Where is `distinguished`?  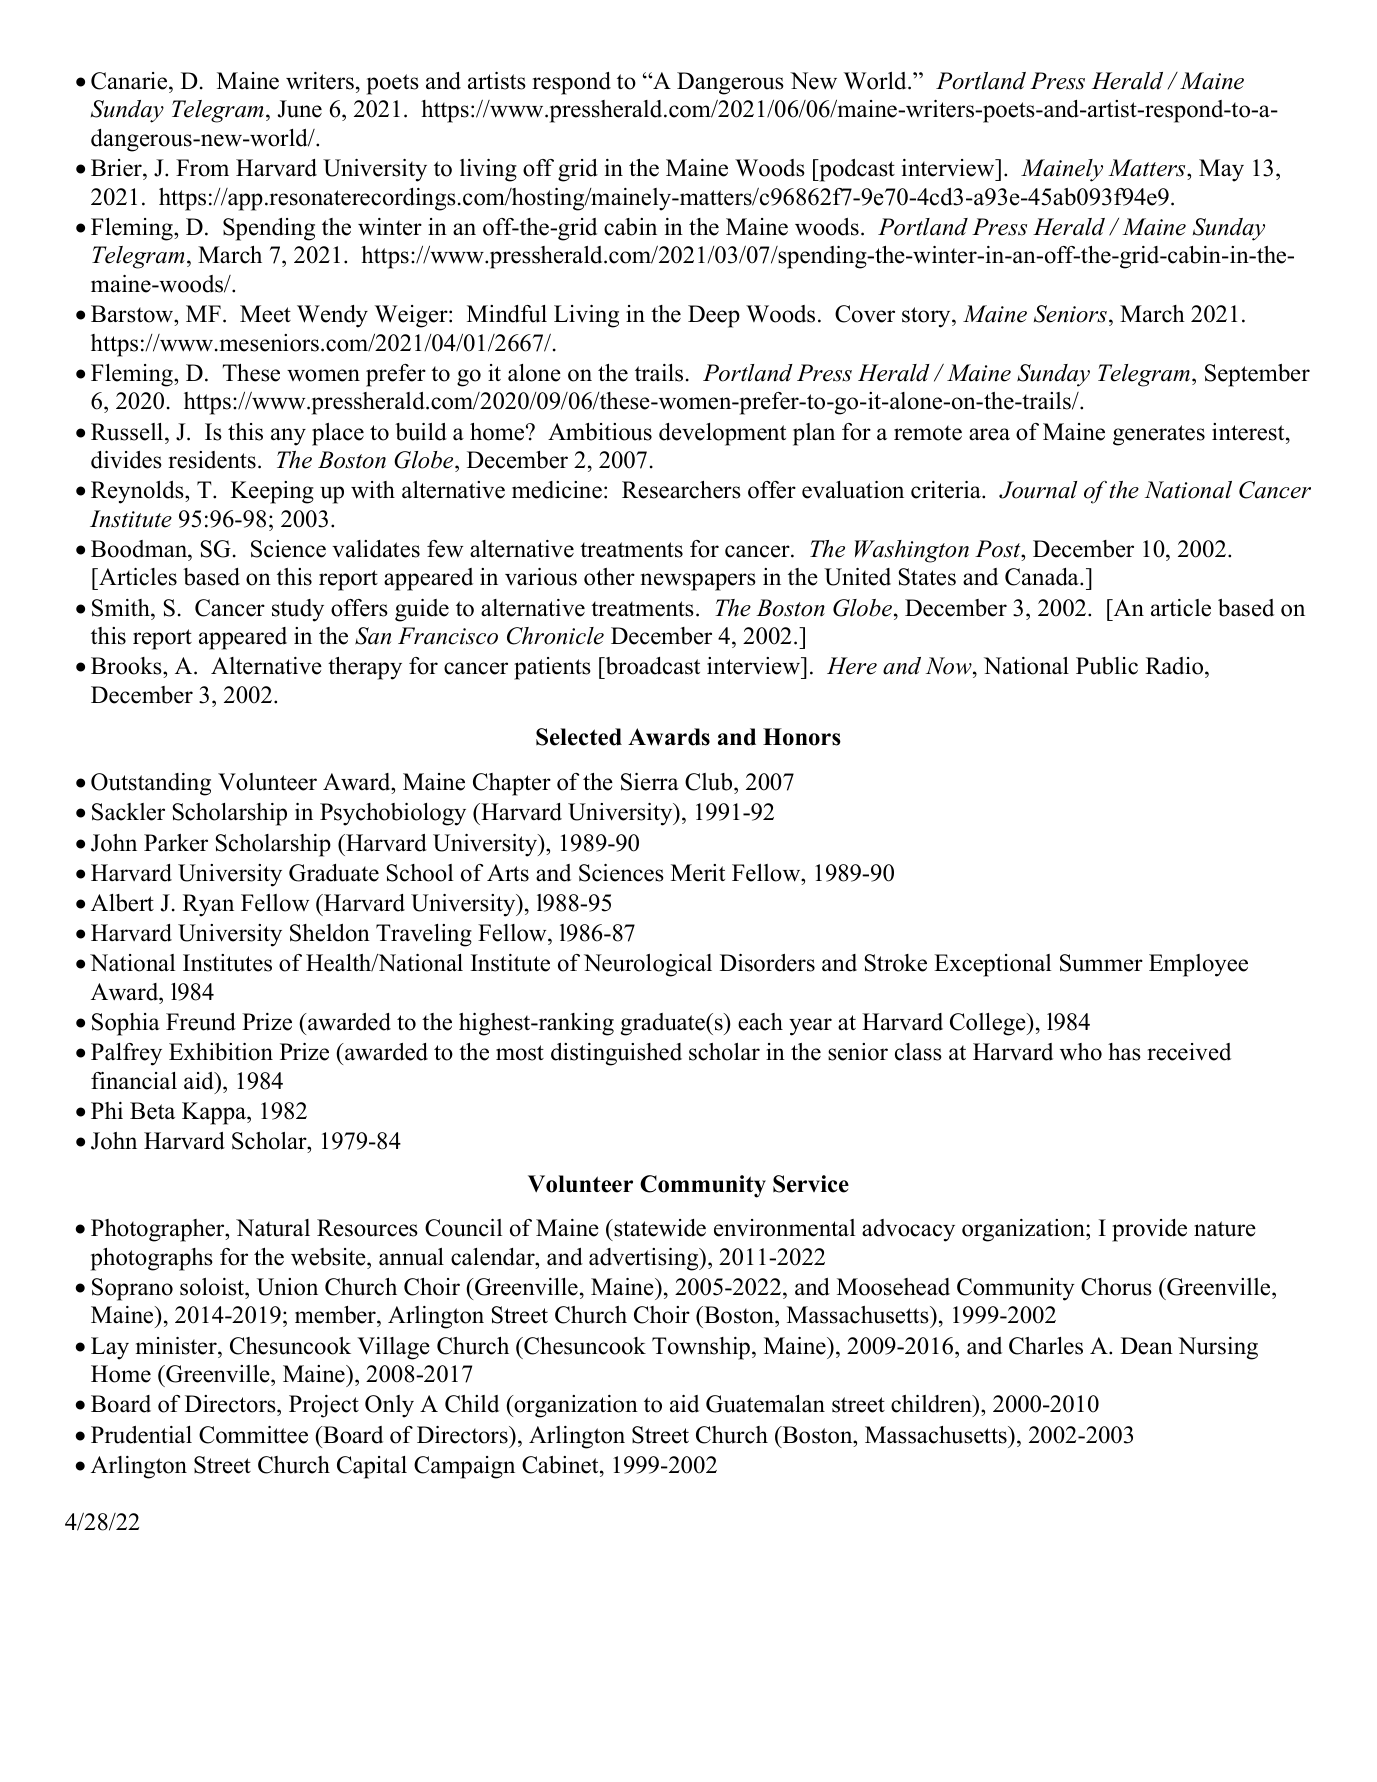 distinguished is located at coordinates (616, 1054).
